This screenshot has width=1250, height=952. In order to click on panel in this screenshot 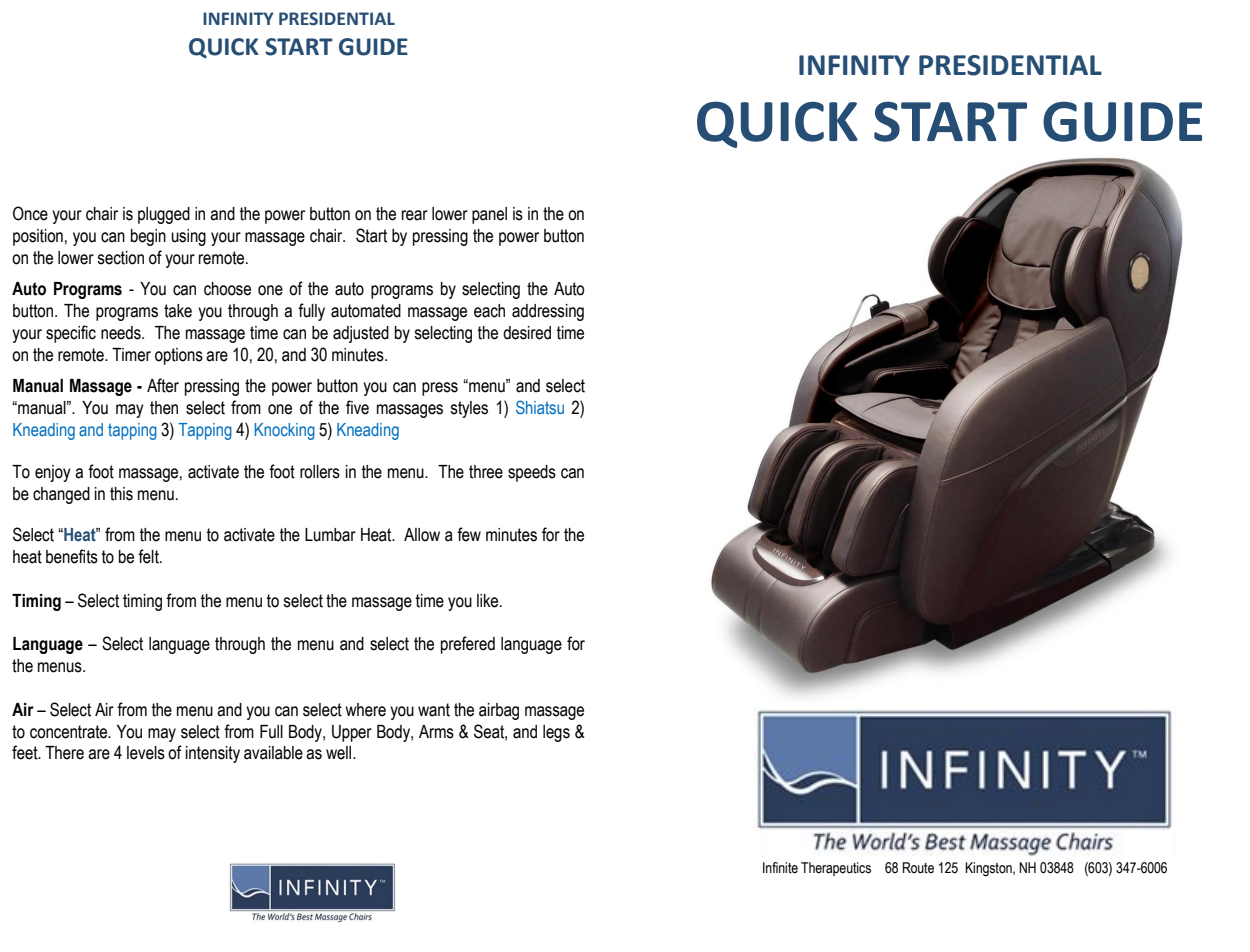, I will do `click(489, 215)`.
